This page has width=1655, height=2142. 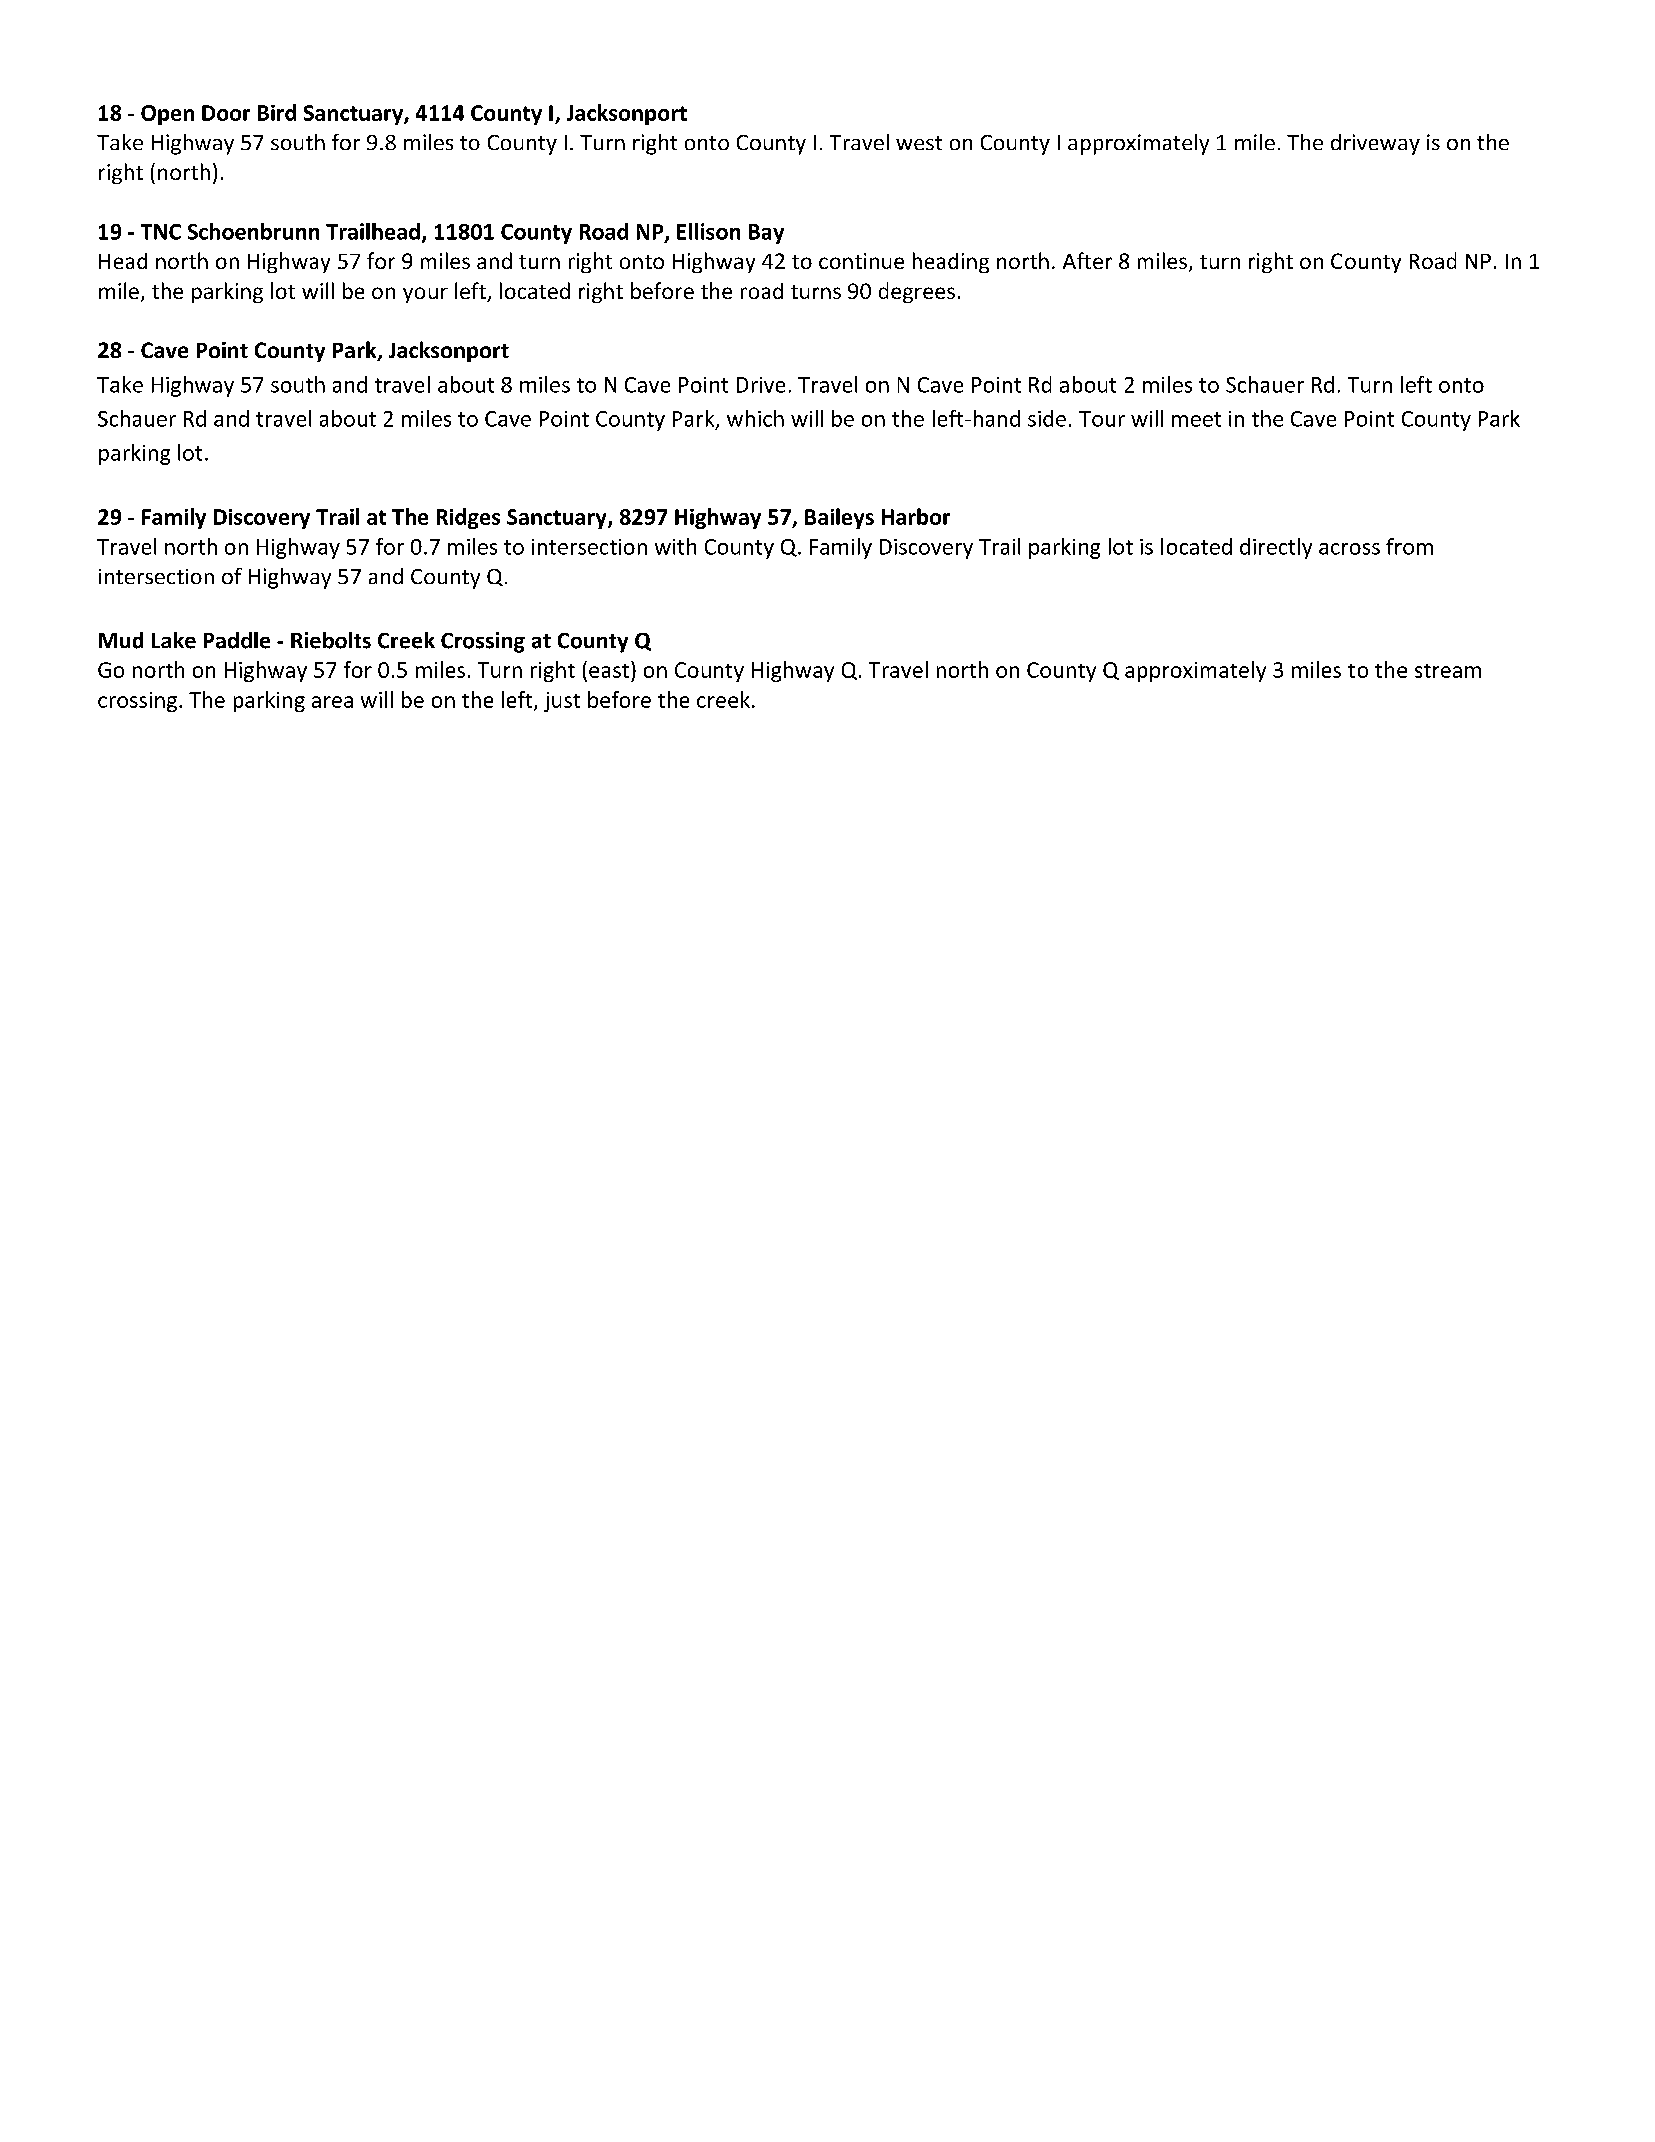 What do you see at coordinates (839, 518) in the page?
I see `Baileys` at bounding box center [839, 518].
